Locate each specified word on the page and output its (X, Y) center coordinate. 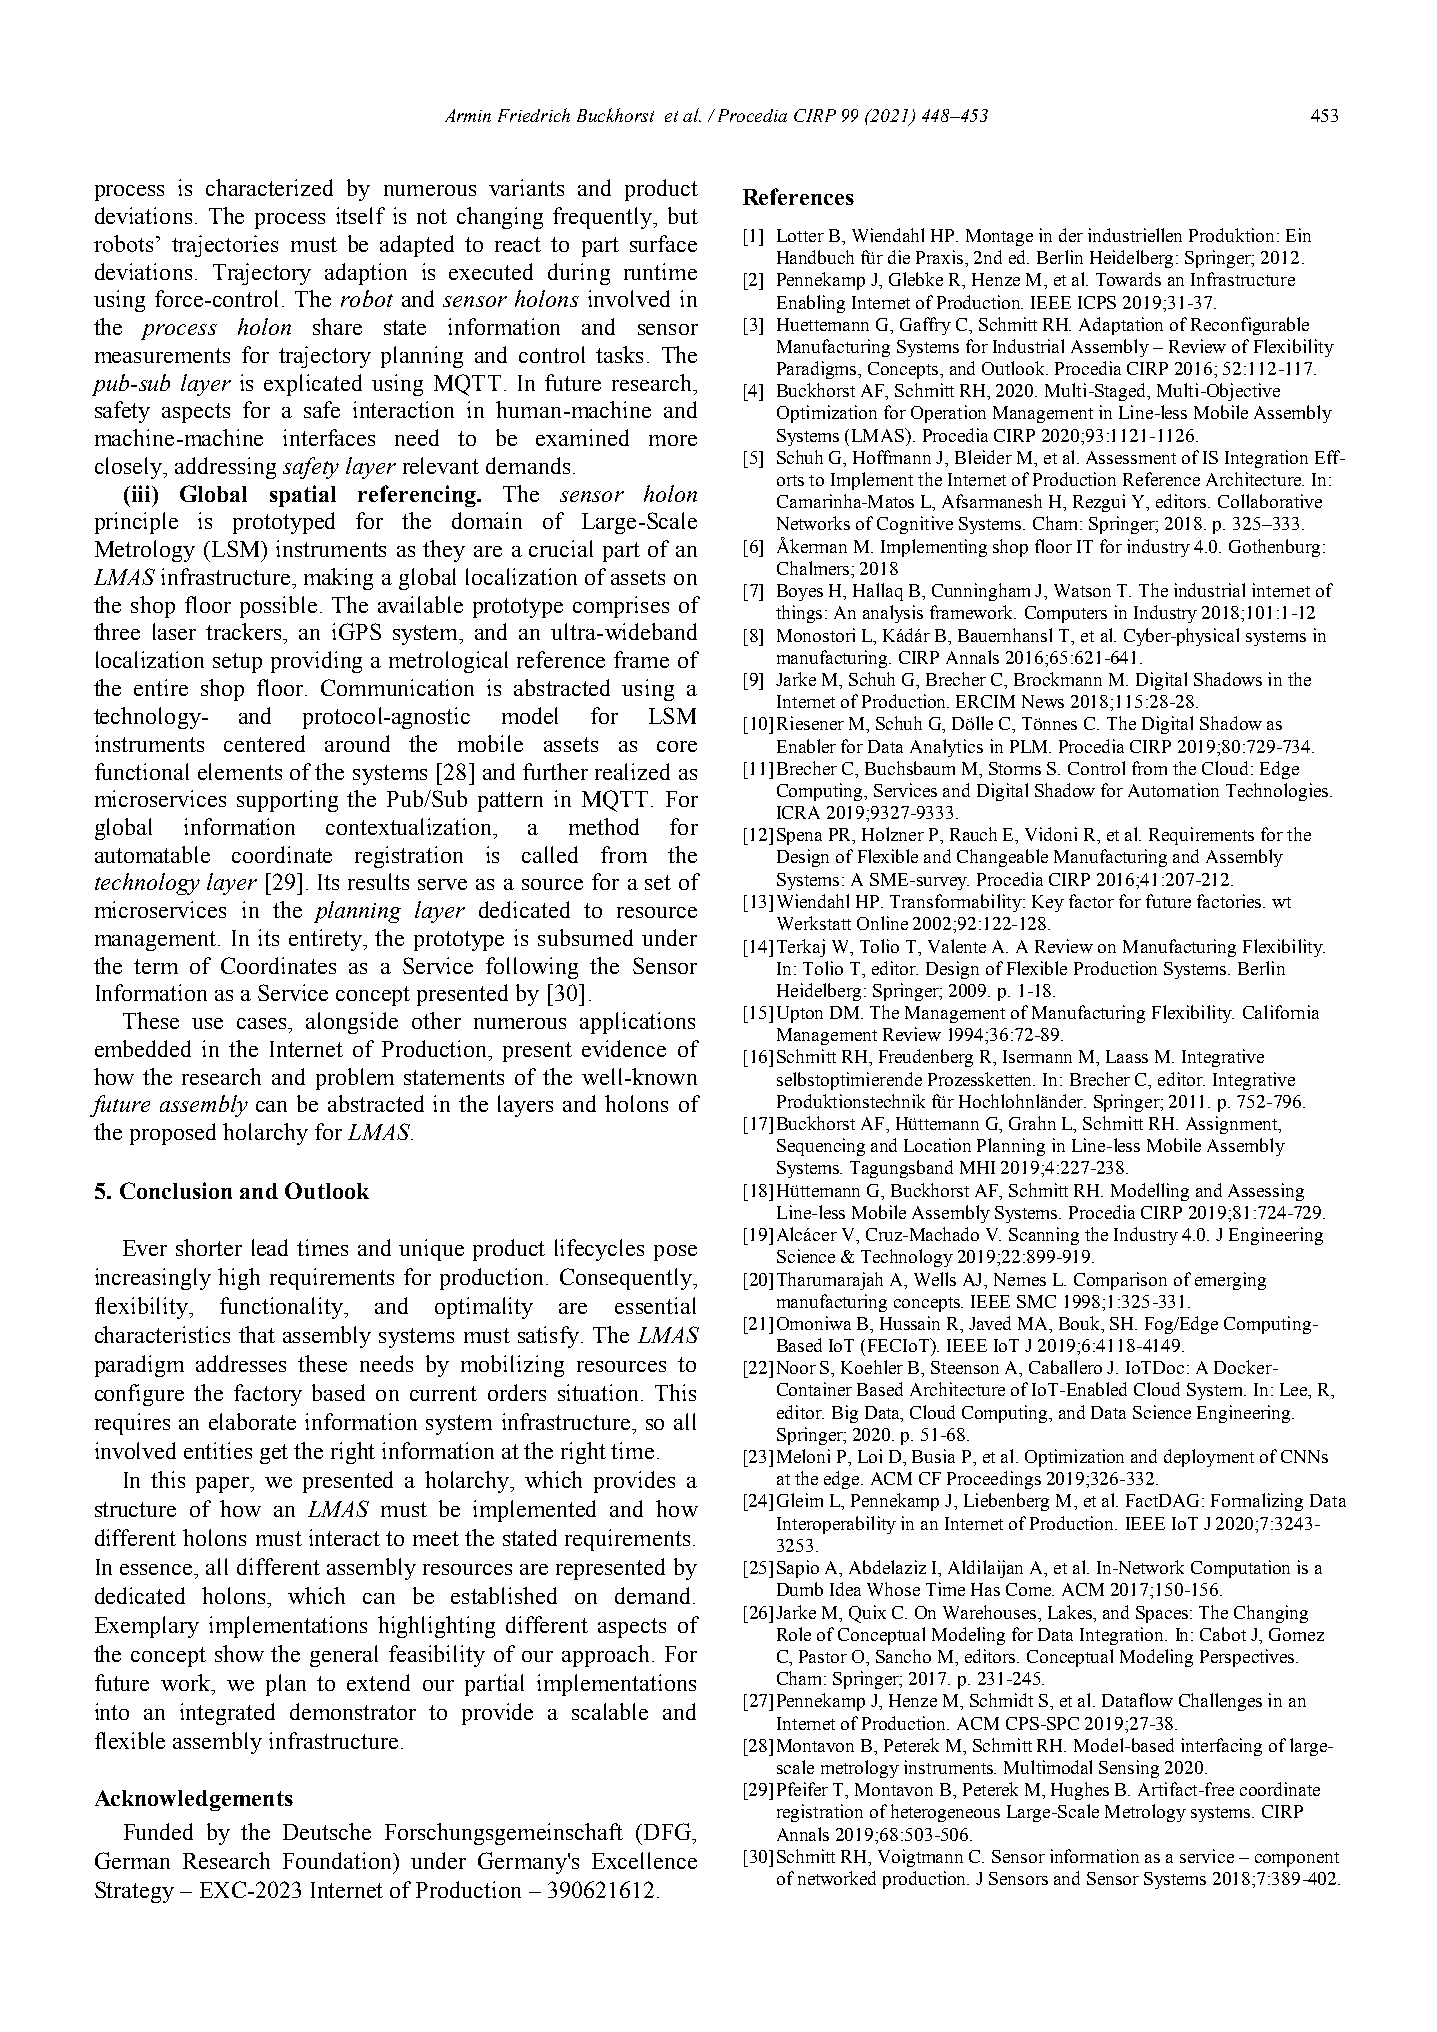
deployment (1209, 1458)
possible (278, 607)
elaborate (252, 1421)
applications (637, 1023)
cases (263, 1023)
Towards (1128, 279)
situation (600, 1392)
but (683, 215)
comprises (621, 607)
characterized (269, 187)
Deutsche (327, 1831)
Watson (1082, 590)
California (1281, 1012)
